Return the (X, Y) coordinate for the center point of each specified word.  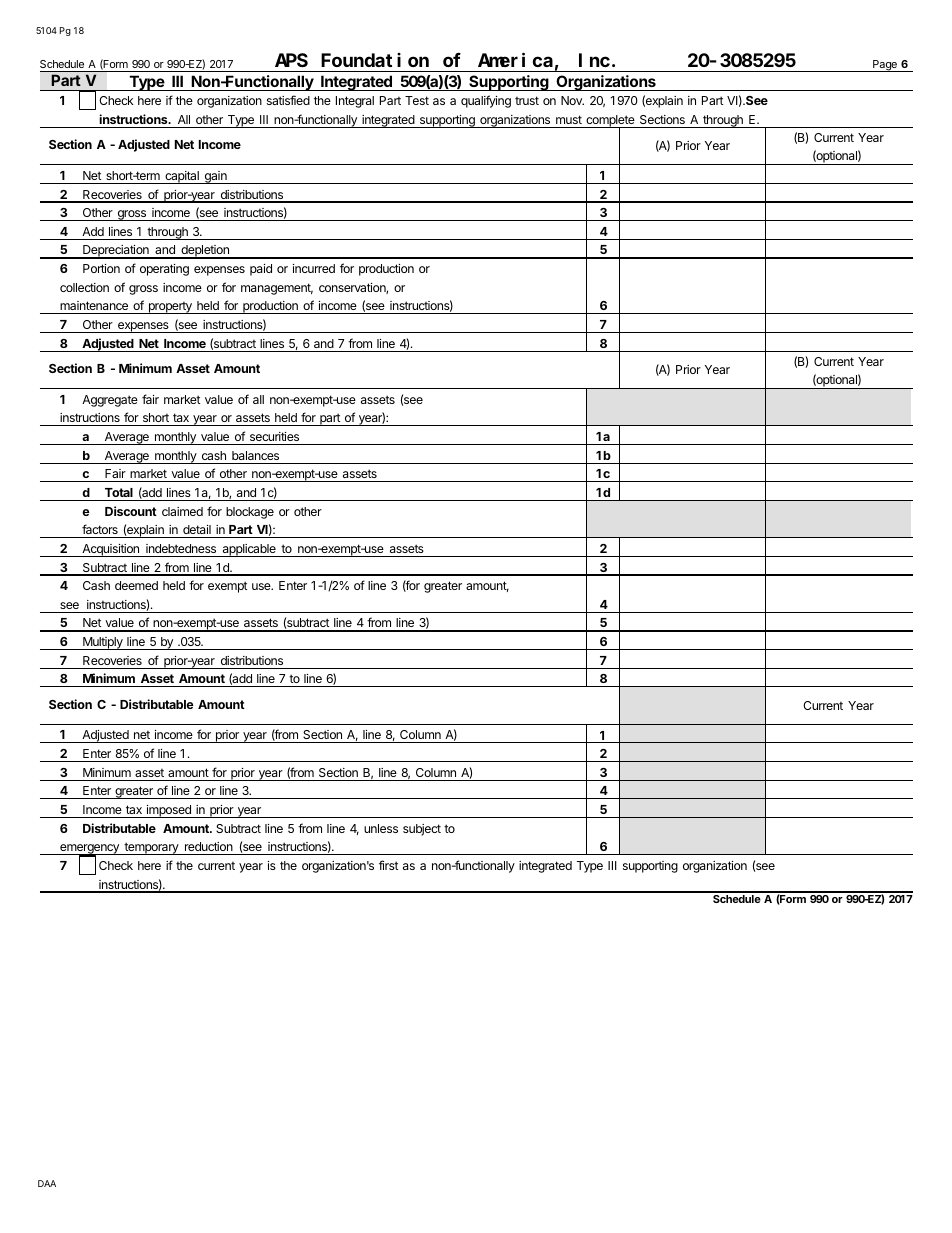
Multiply (103, 643)
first (388, 865)
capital (182, 177)
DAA (47, 1183)
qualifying (486, 101)
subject (422, 830)
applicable (249, 550)
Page (885, 66)
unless (381, 828)
